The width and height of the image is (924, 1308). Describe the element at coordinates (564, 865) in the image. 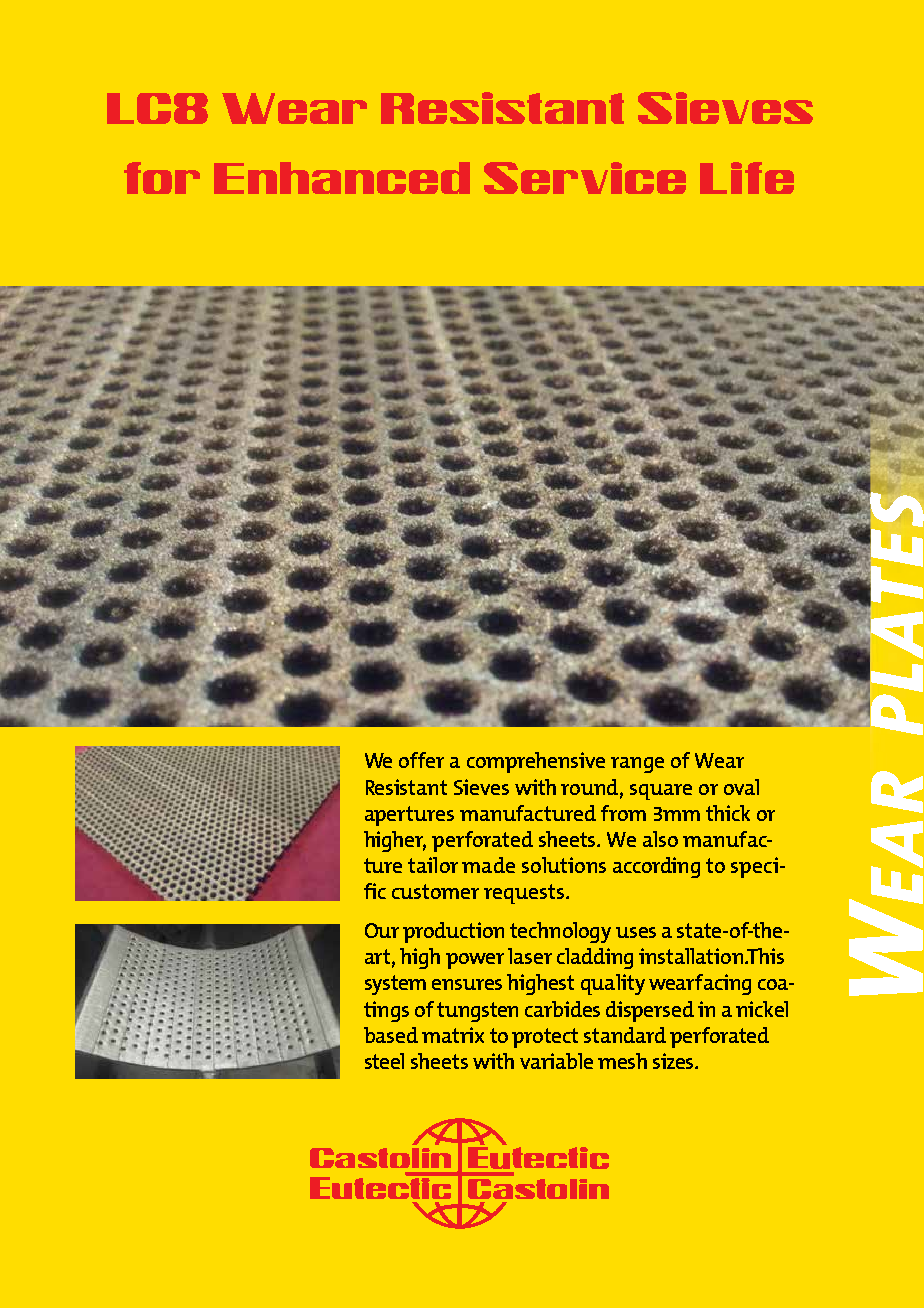

I see `solutions` at that location.
